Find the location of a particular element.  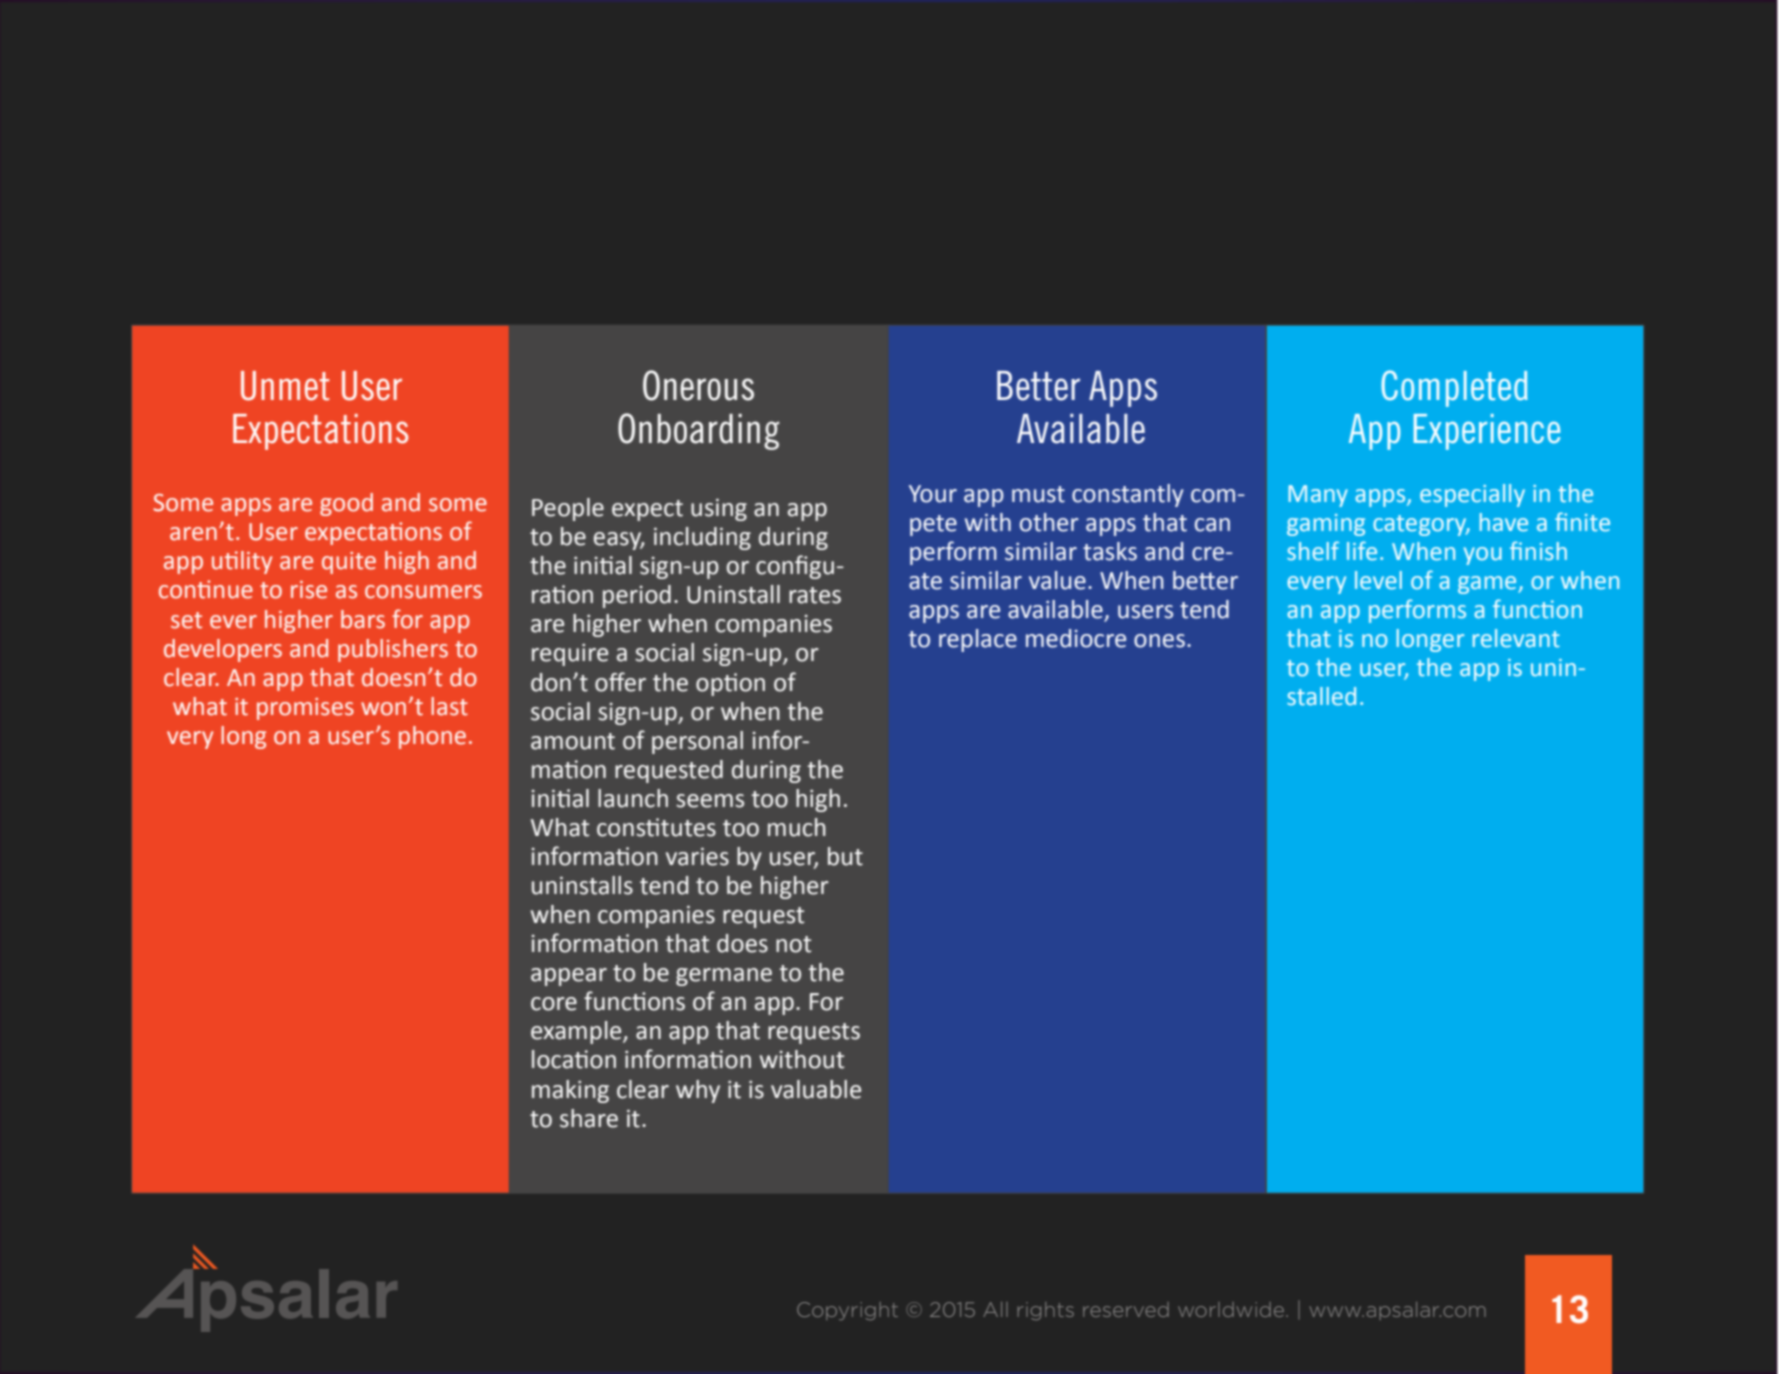

Completed is located at coordinates (1454, 388).
